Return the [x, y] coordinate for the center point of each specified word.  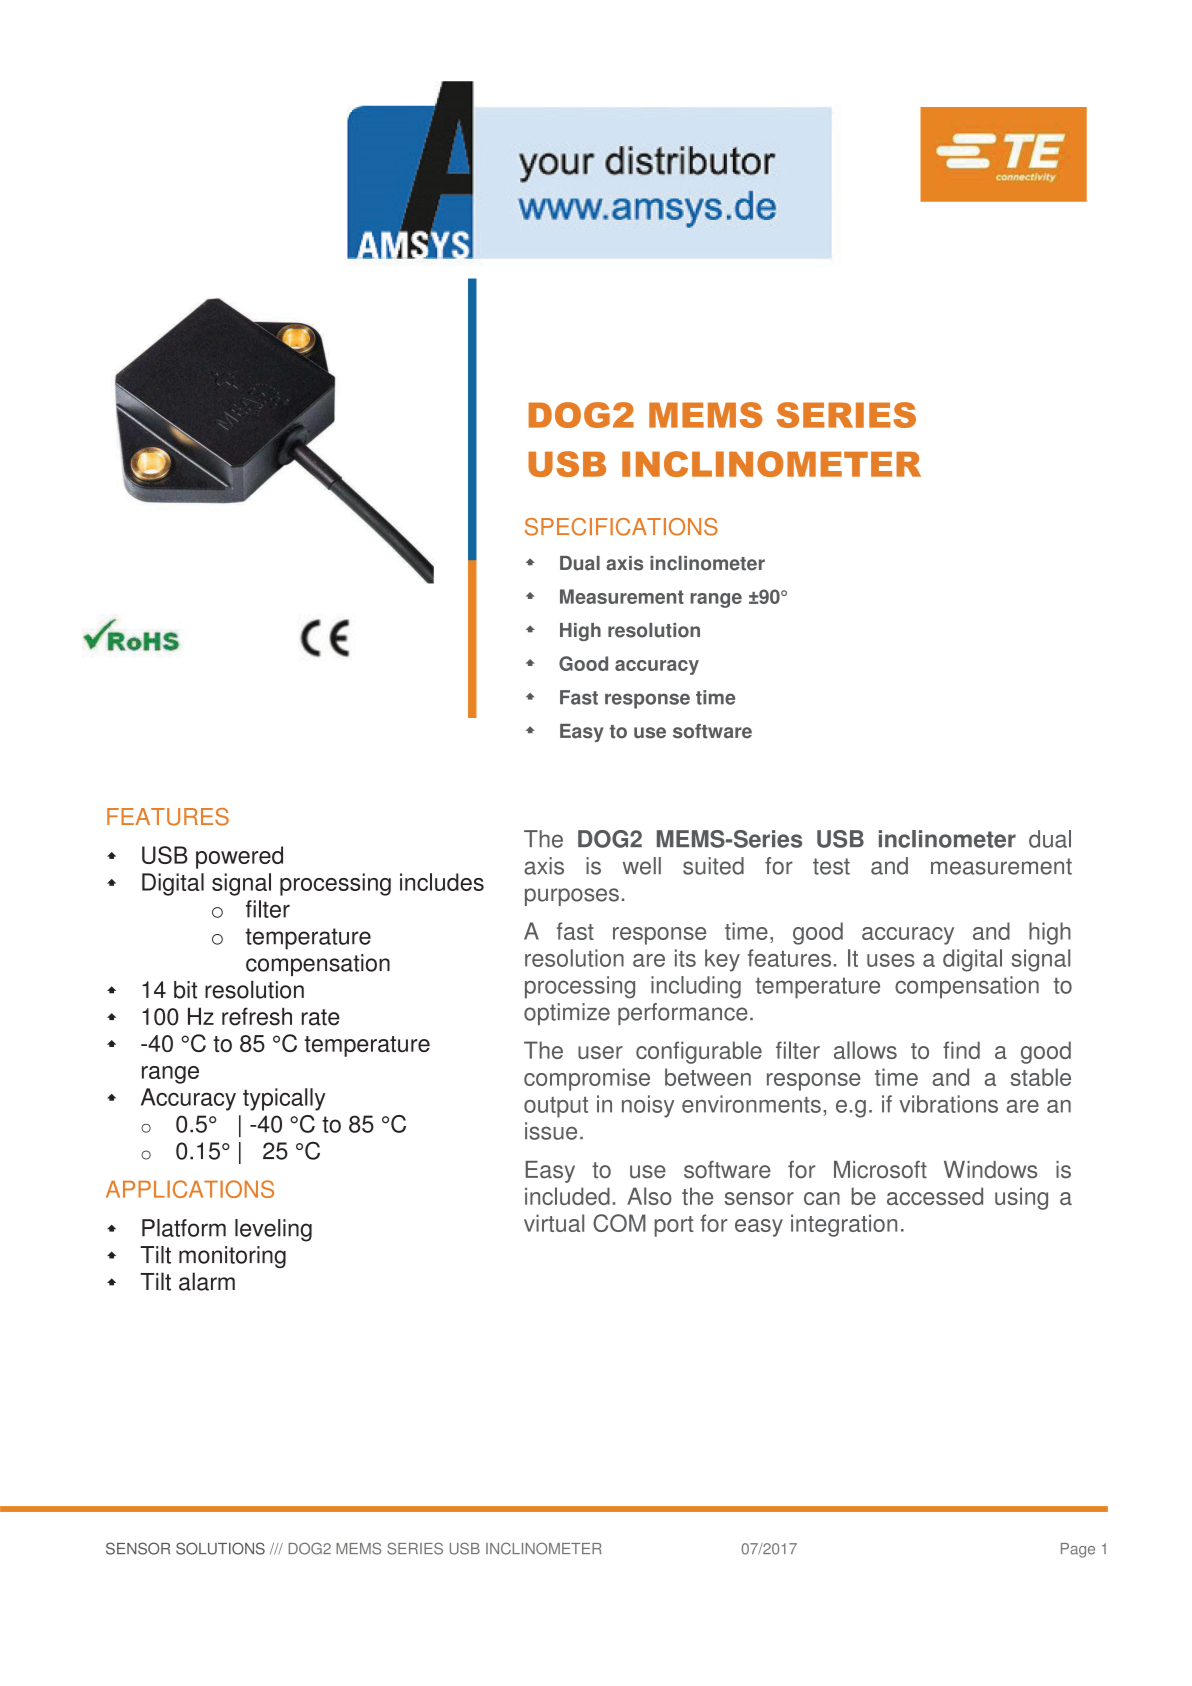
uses [891, 960]
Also [649, 1196]
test [831, 866]
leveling [273, 1230]
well [642, 866]
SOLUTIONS [220, 1548]
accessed [935, 1196]
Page [1078, 1550]
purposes [572, 897]
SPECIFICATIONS [621, 527]
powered [239, 857]
